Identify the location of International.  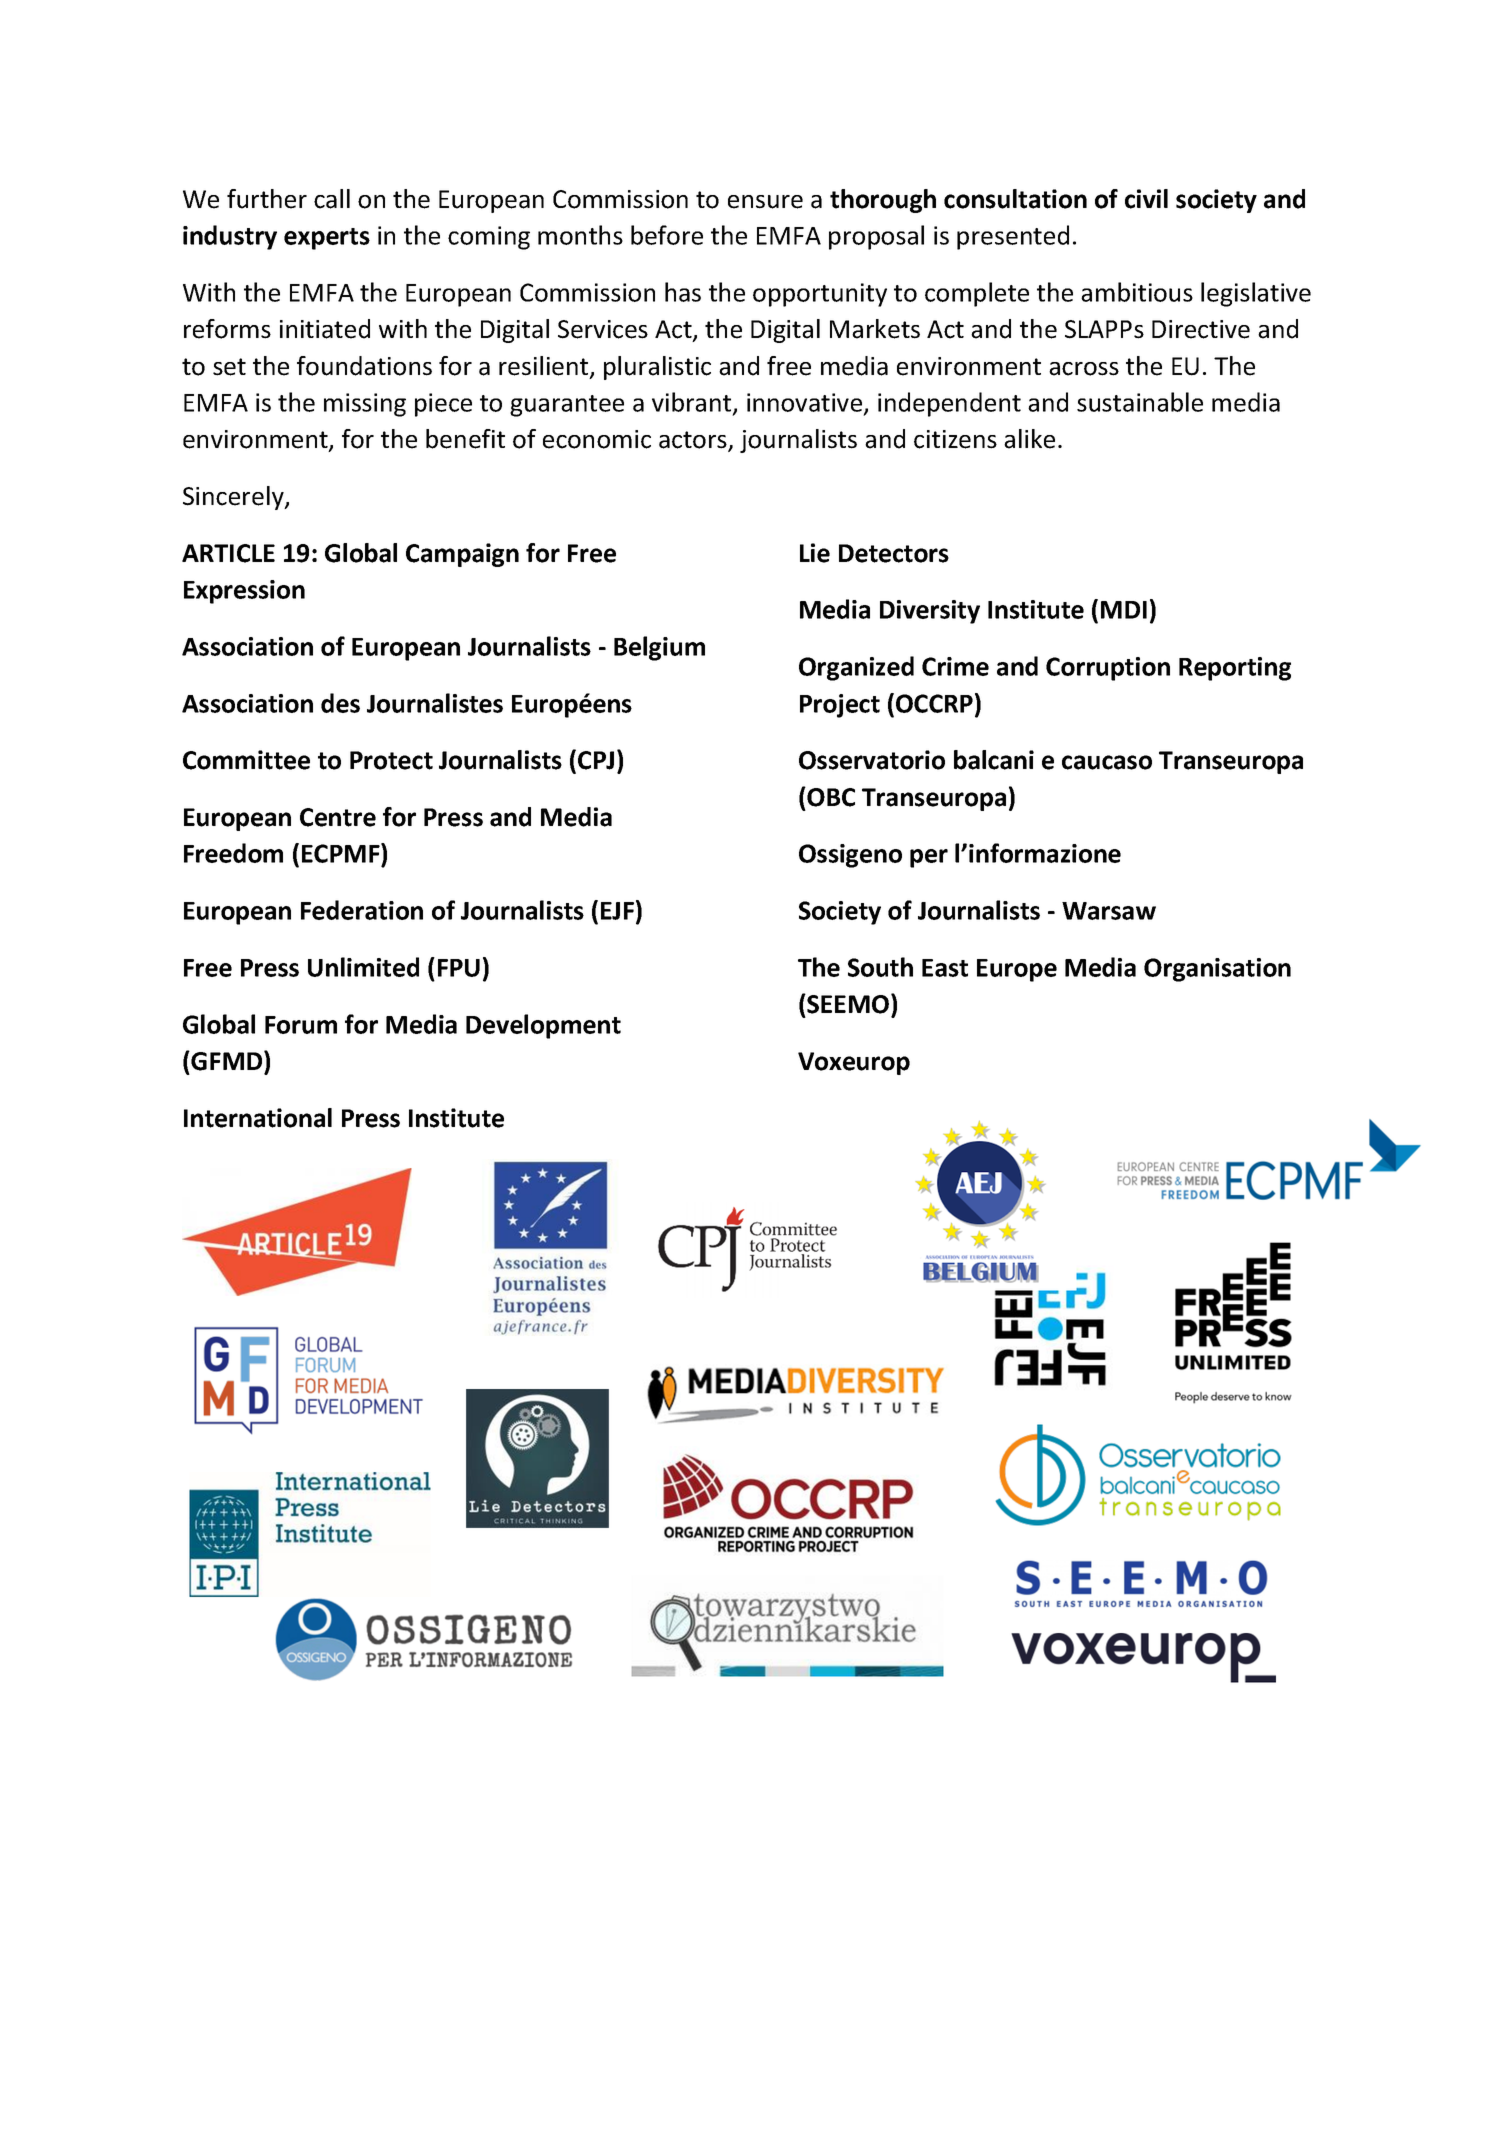
(258, 1118).
